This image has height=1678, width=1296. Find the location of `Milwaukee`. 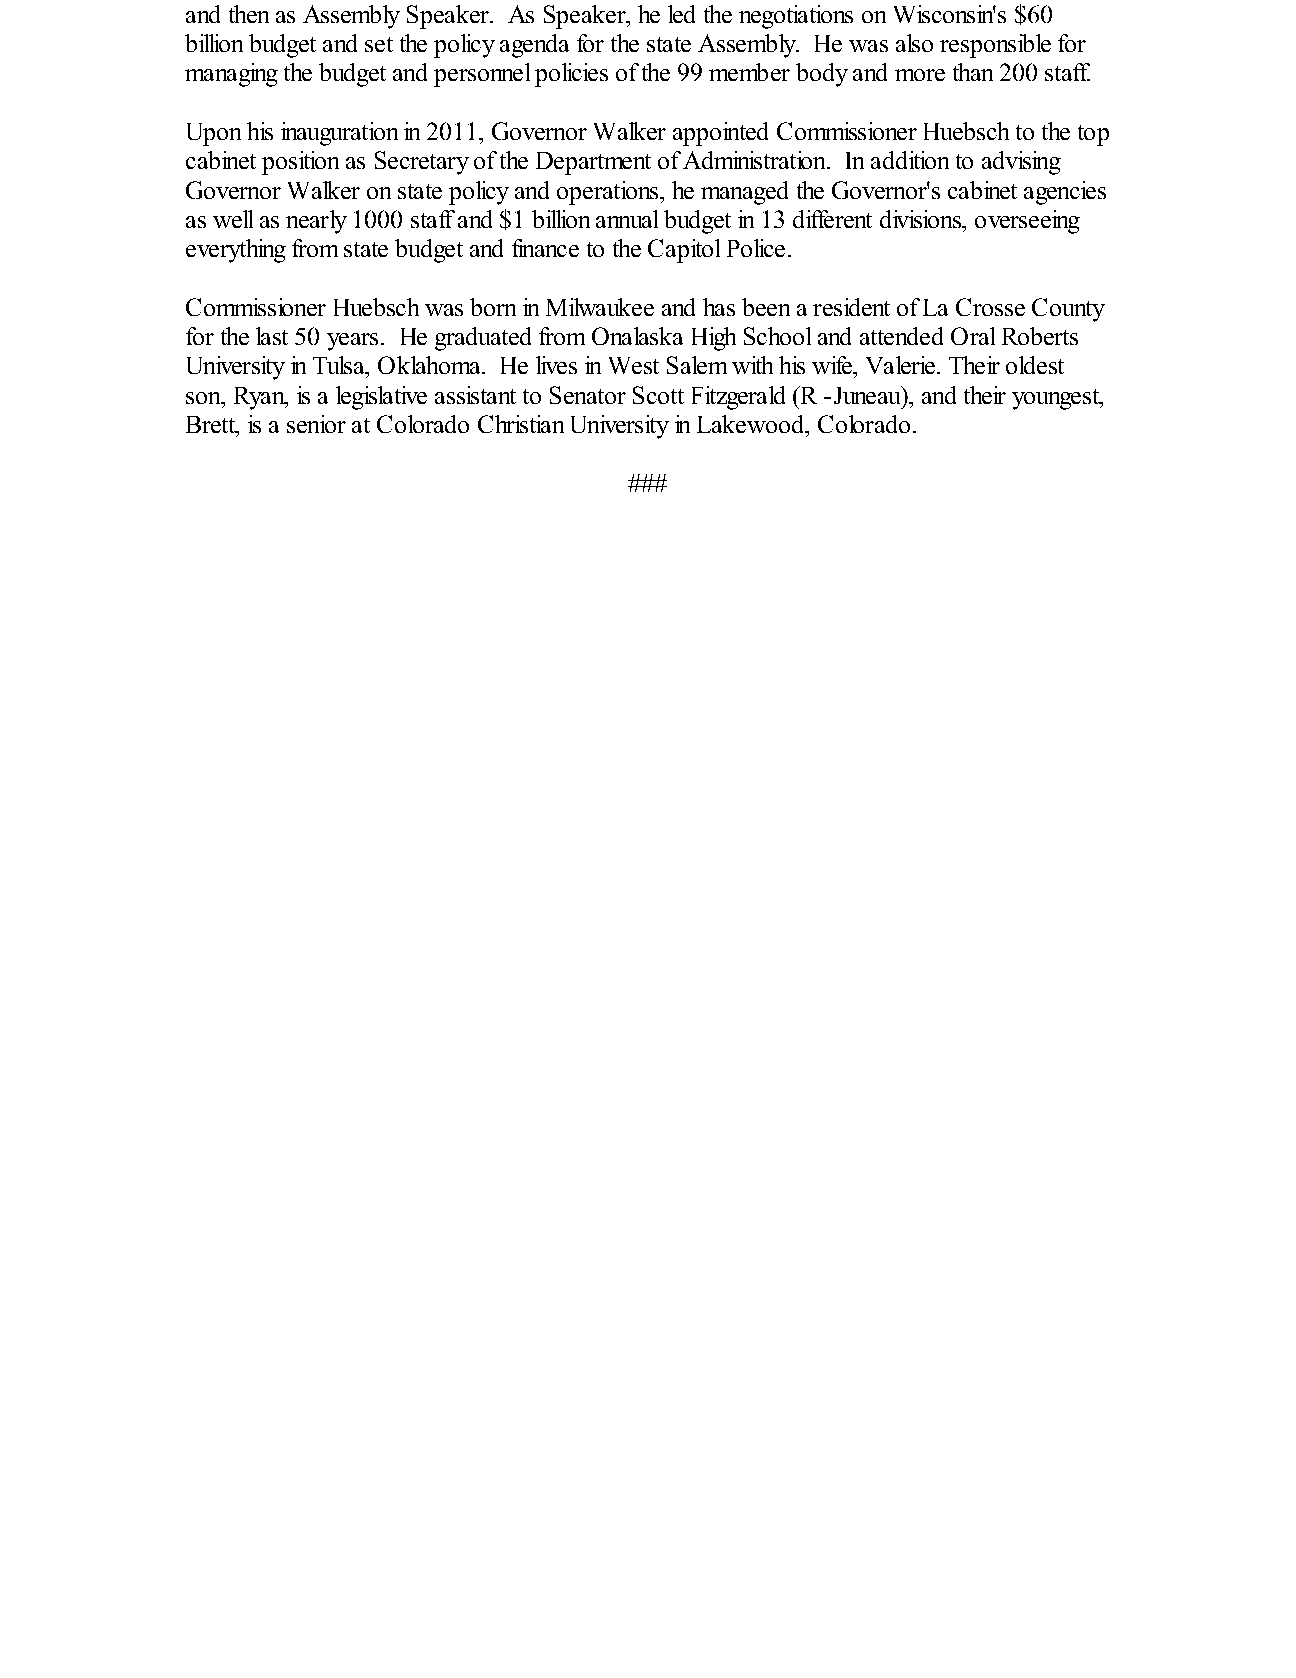

Milwaukee is located at coordinates (600, 307).
